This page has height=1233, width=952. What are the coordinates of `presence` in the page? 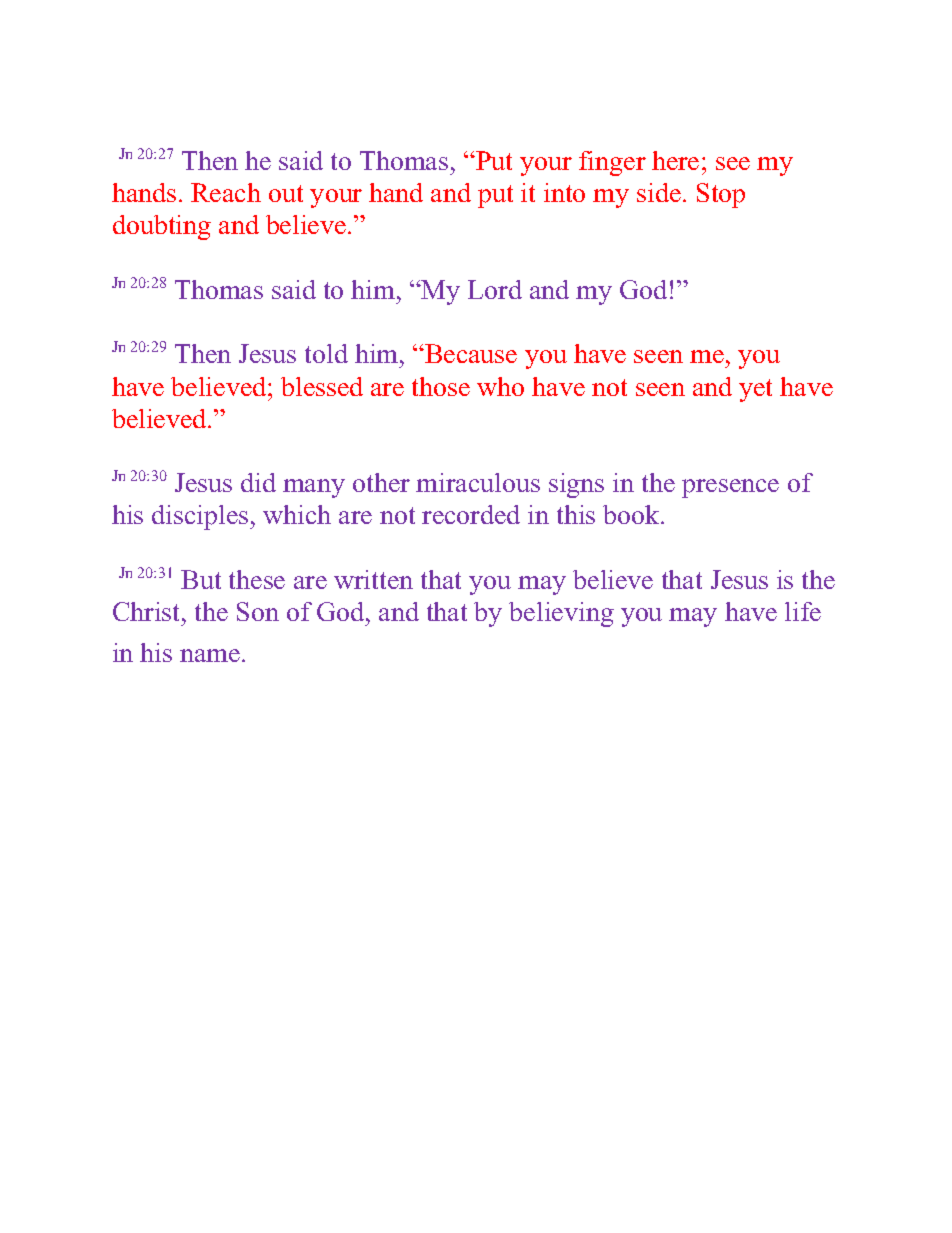 It's located at (730, 488).
